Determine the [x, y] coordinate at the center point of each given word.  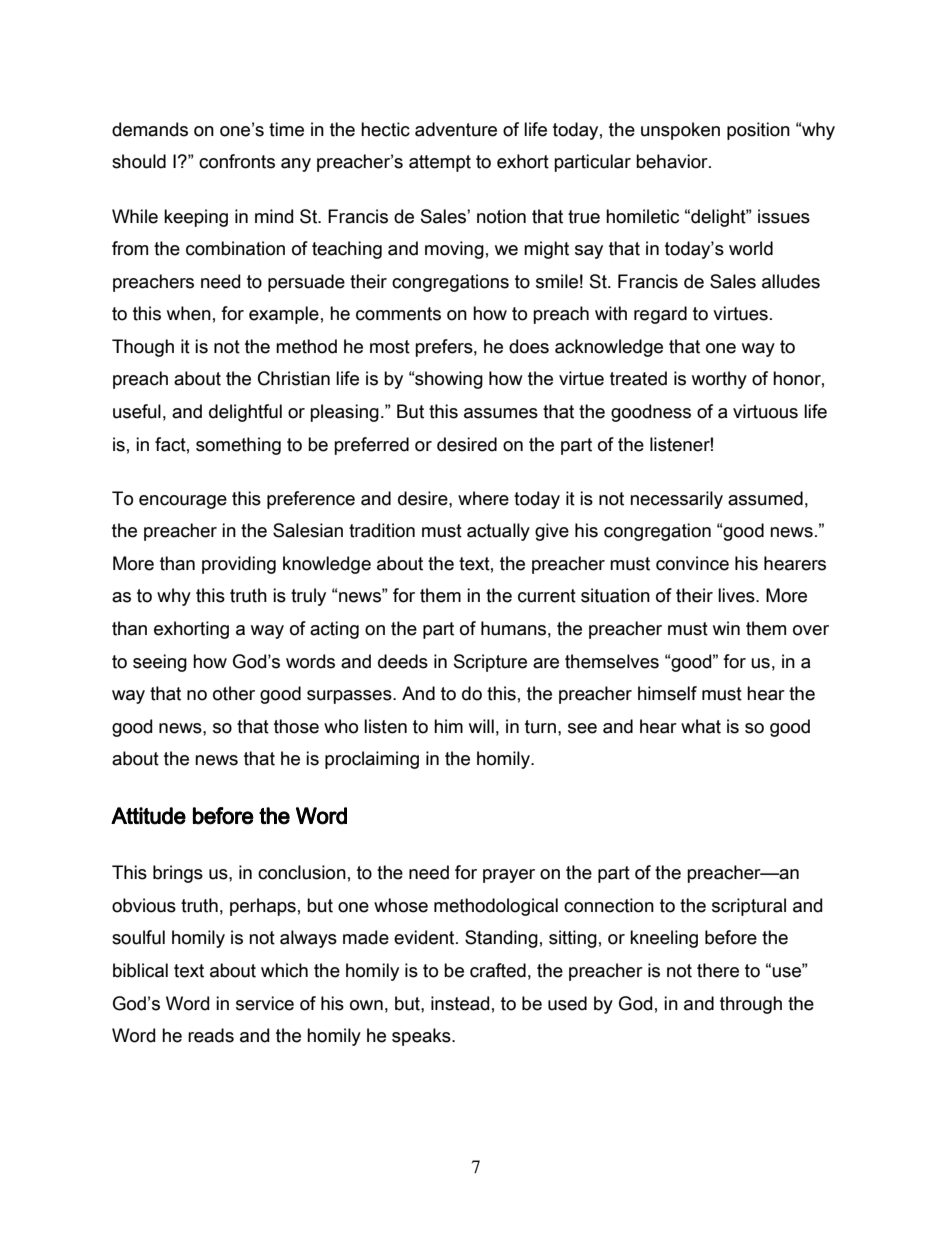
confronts [237, 161]
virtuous [765, 411]
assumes [501, 413]
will [481, 726]
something [238, 446]
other [234, 693]
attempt [440, 163]
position [758, 131]
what [701, 726]
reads [211, 1035]
